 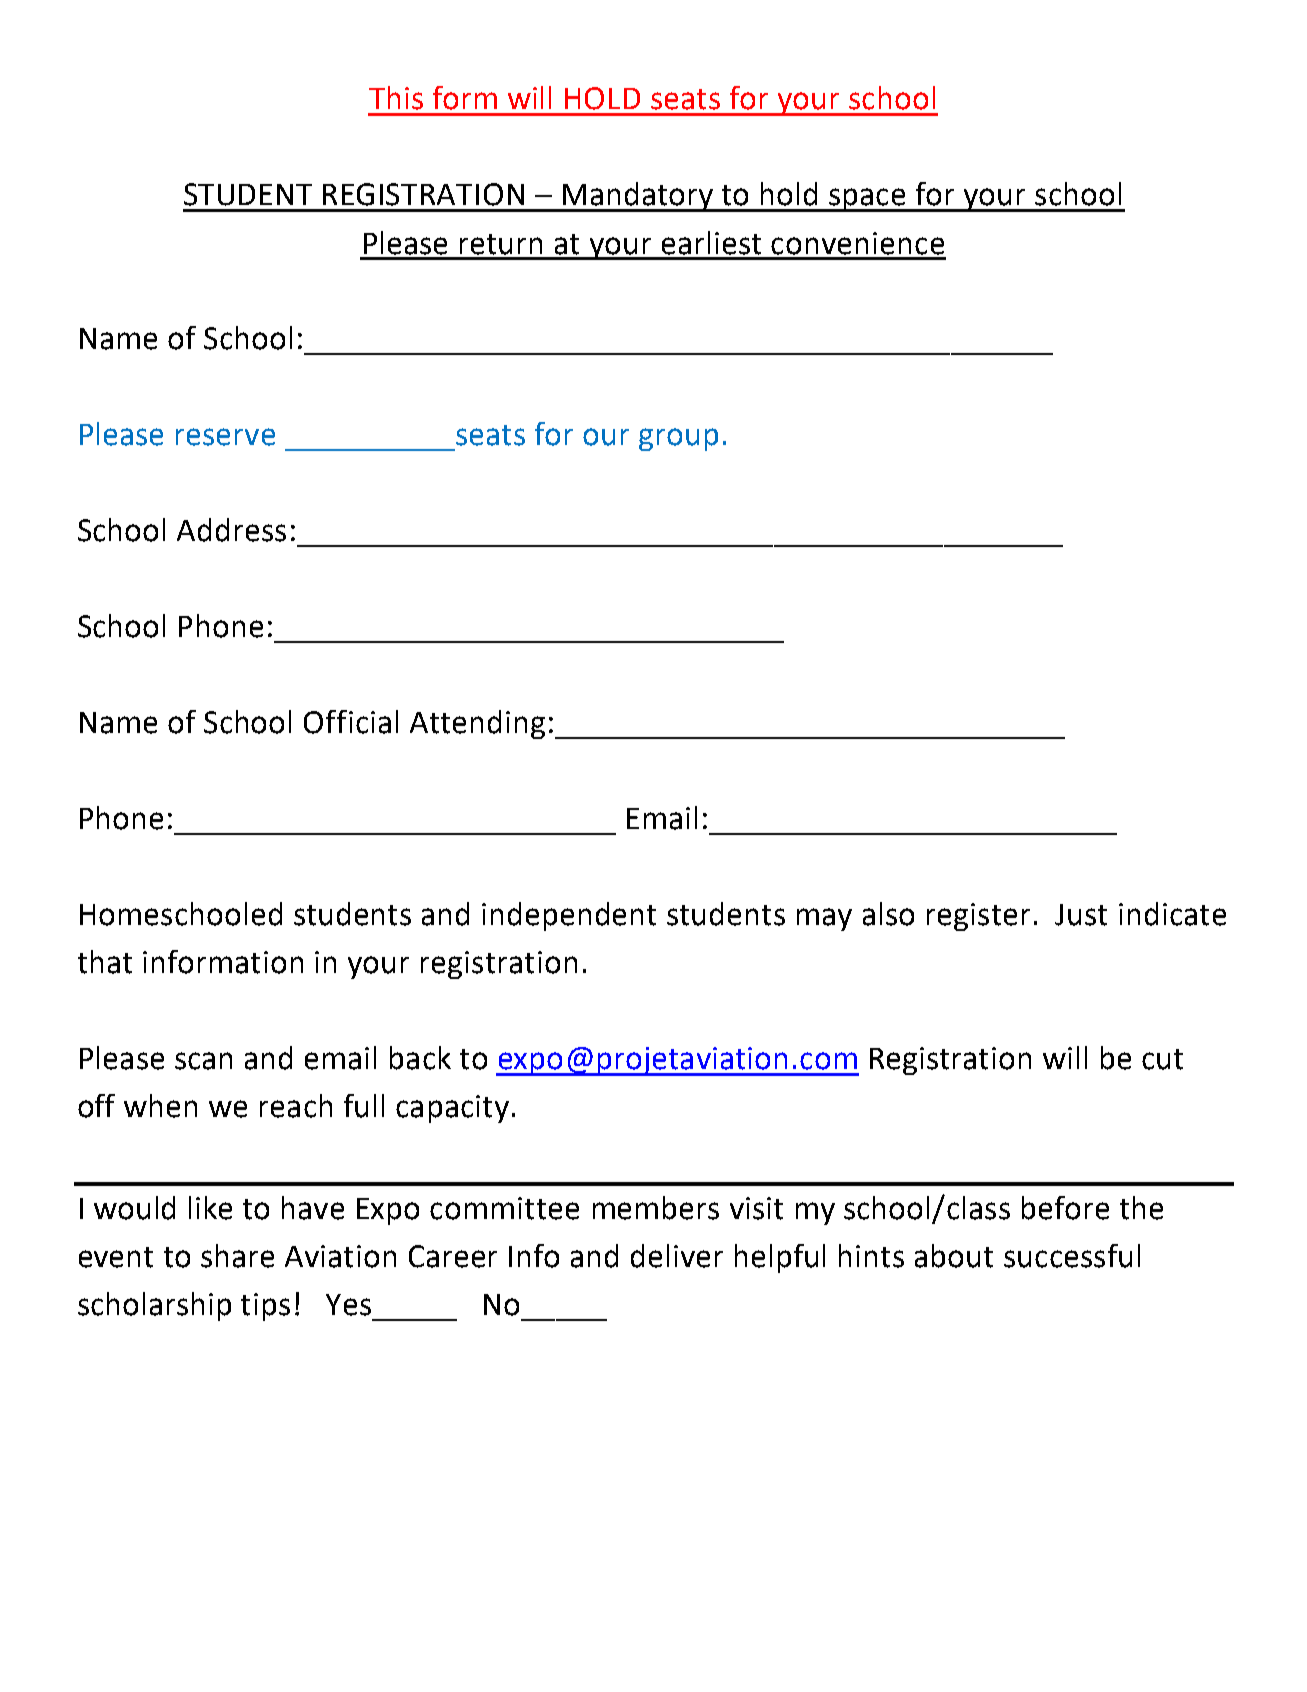 What do you see at coordinates (569, 916) in the page?
I see `independent` at bounding box center [569, 916].
